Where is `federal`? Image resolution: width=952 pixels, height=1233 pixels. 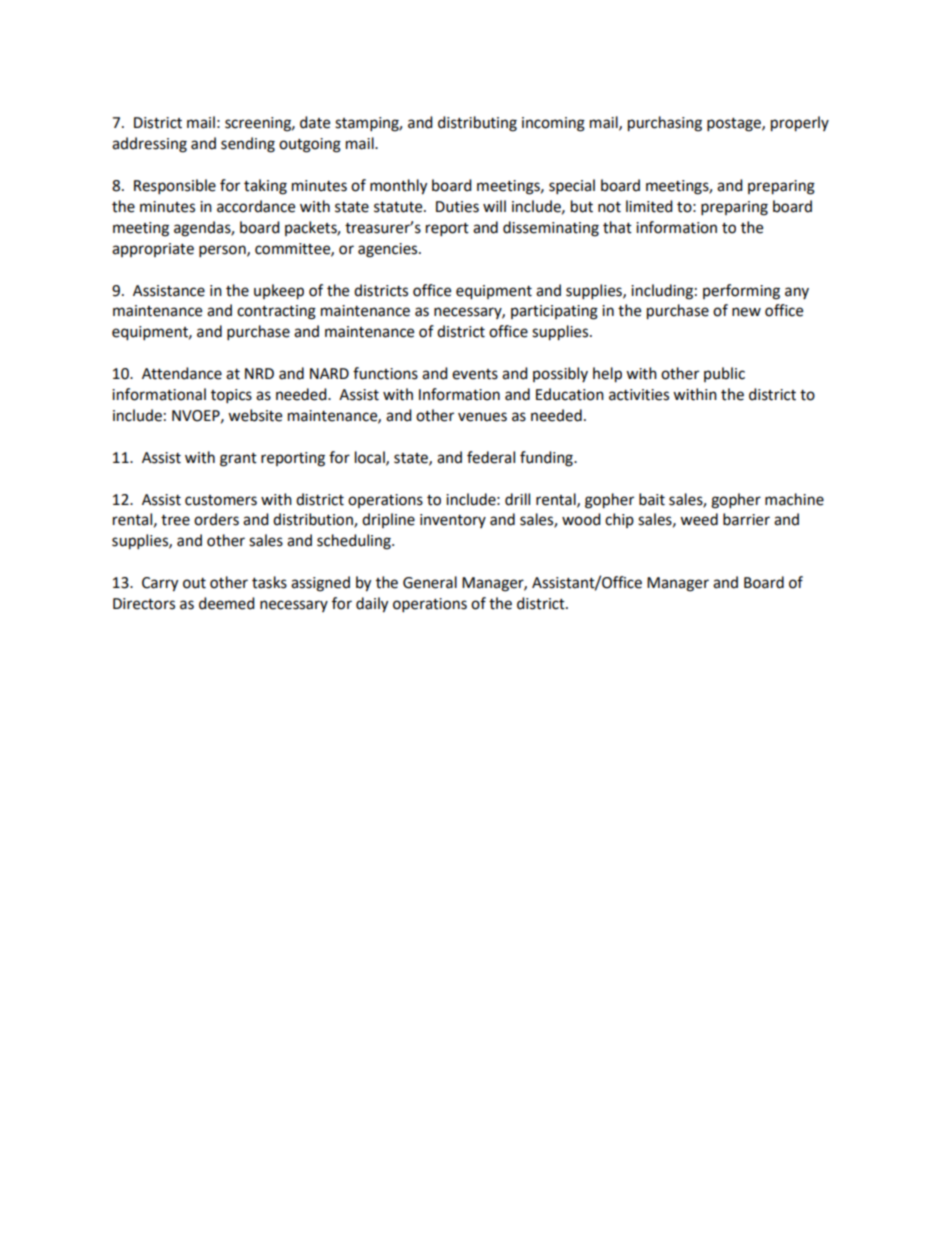 federal is located at coordinates (491, 457).
